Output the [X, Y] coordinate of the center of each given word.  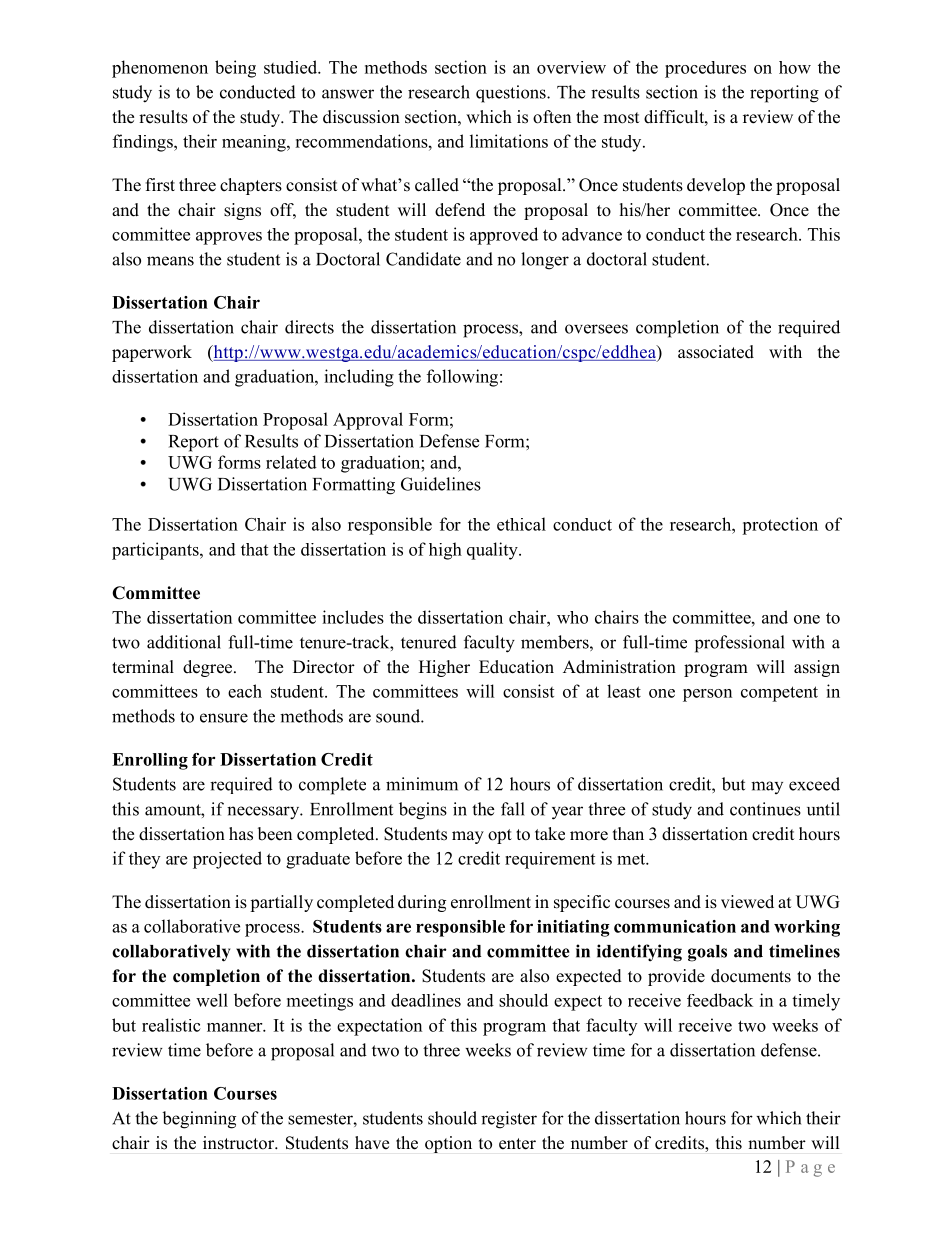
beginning [199, 1120]
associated [716, 352]
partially [281, 903]
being [235, 69]
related [291, 462]
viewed [747, 902]
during [422, 903]
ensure [224, 718]
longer [545, 261]
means [170, 261]
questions [512, 94]
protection [780, 526]
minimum [422, 784]
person [707, 695]
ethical [521, 524]
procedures [705, 69]
